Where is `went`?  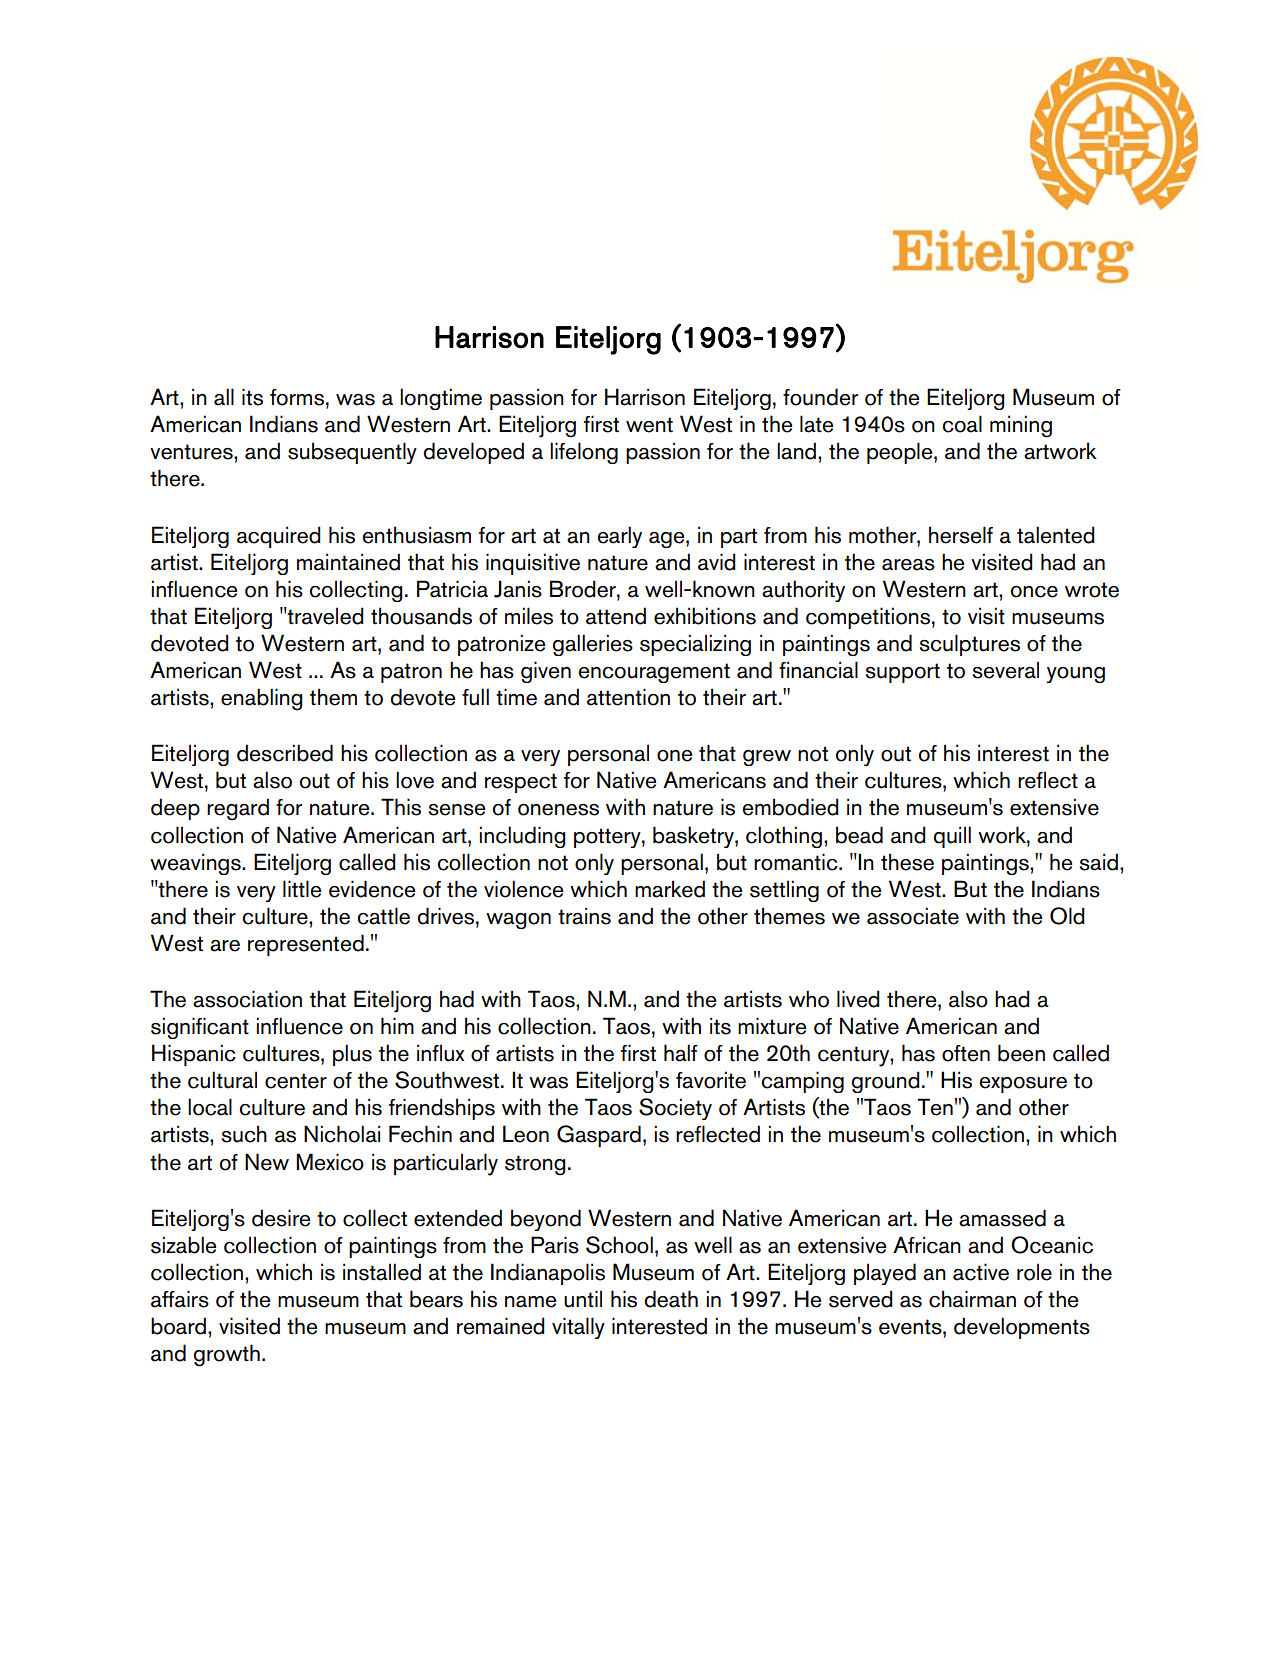 went is located at coordinates (649, 425).
